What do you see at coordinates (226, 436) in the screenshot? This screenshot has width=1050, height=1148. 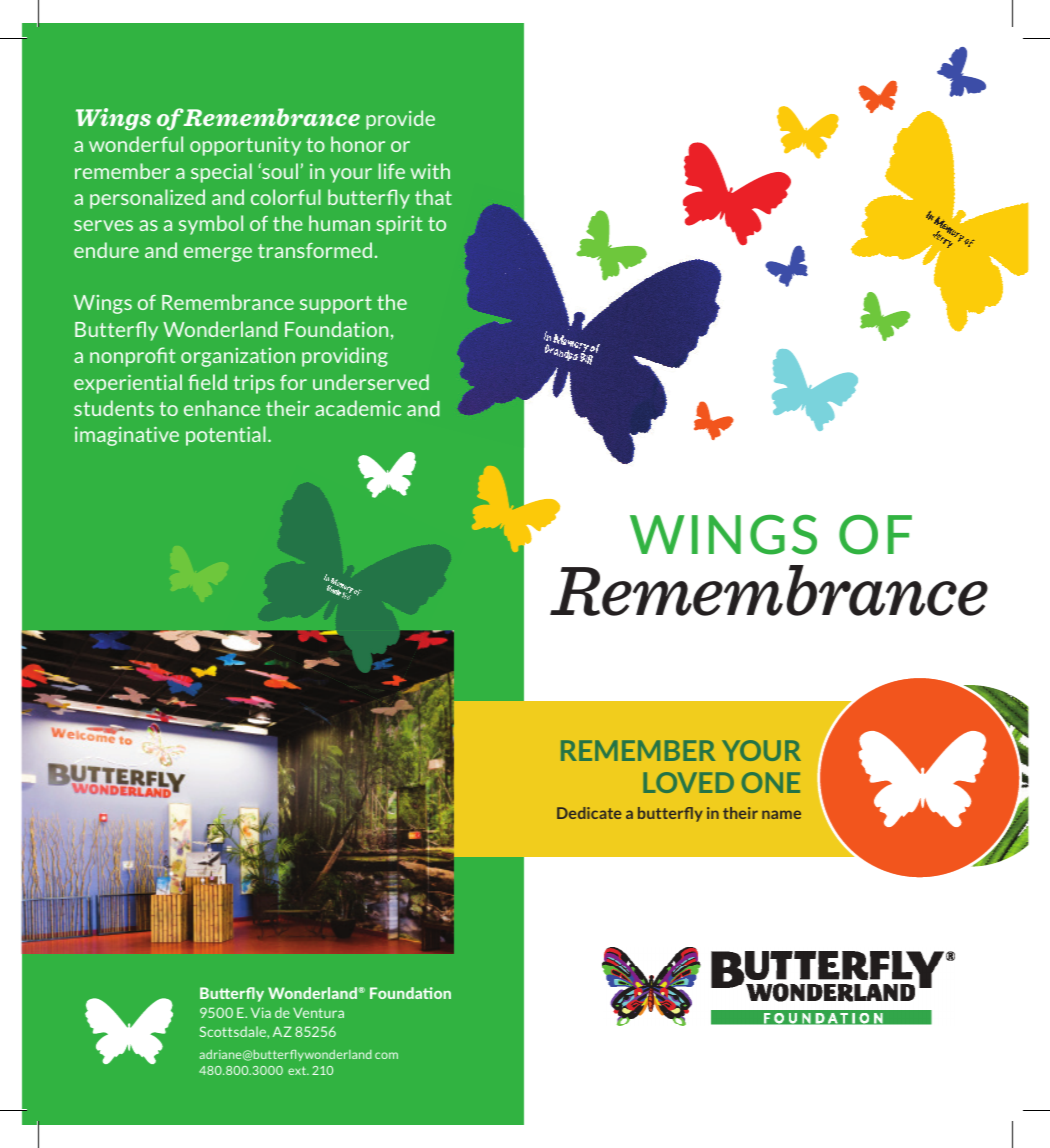 I see `potential` at bounding box center [226, 436].
